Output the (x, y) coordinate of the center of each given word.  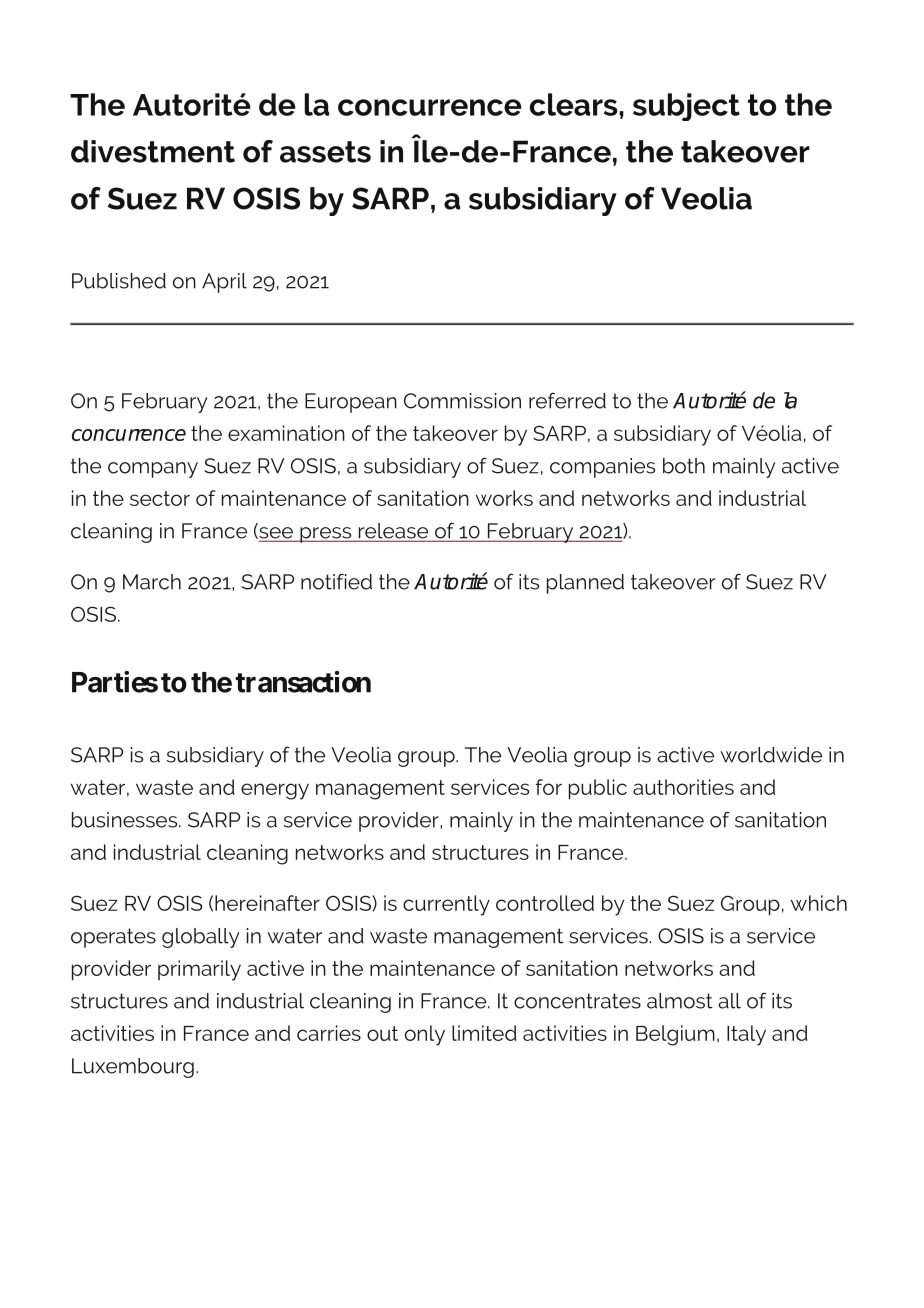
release (393, 532)
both (684, 466)
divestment (153, 151)
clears (575, 104)
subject (686, 107)
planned (585, 584)
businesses (126, 820)
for (549, 787)
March (152, 582)
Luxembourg (133, 1068)
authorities (683, 787)
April (224, 283)
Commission (462, 401)
